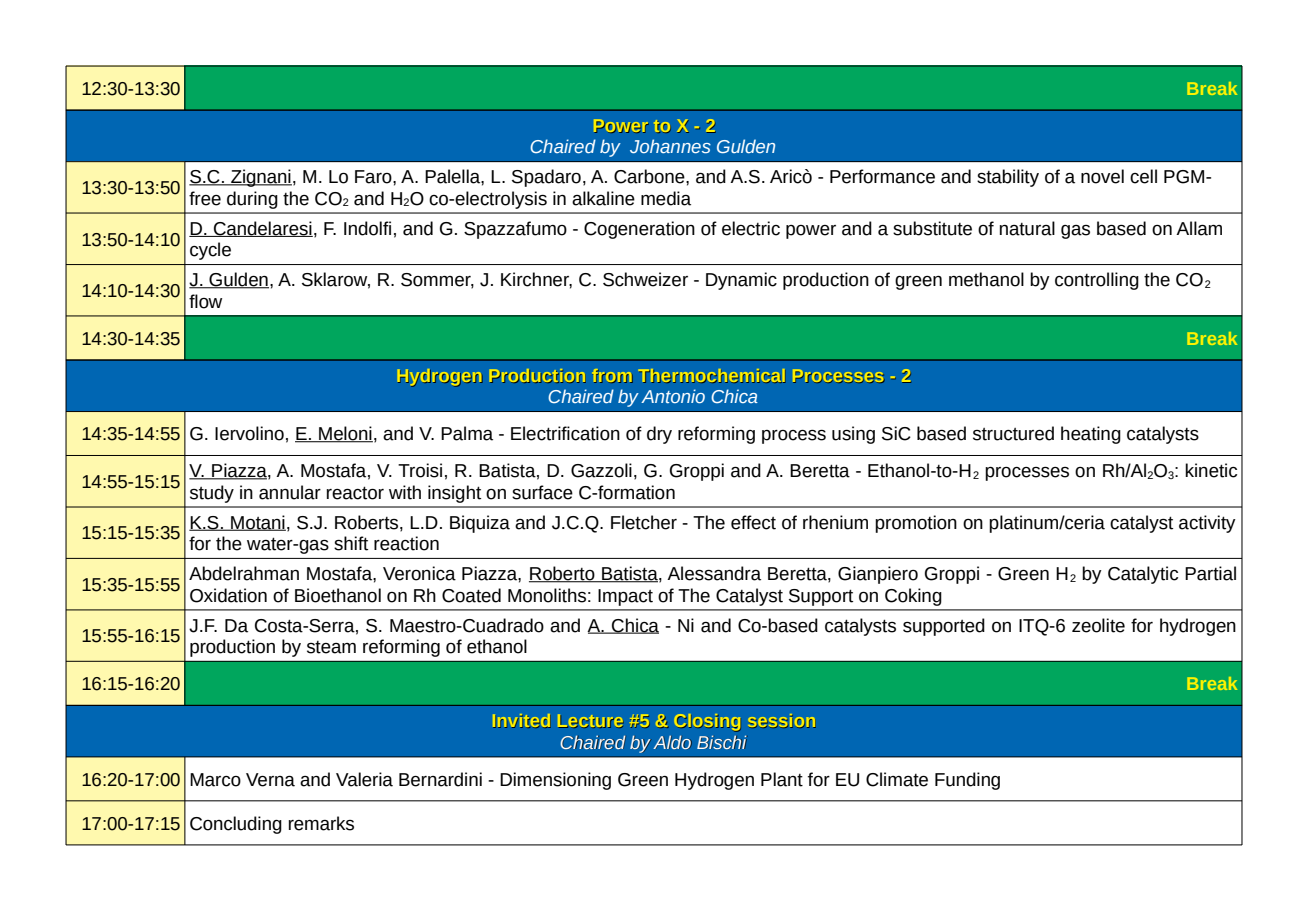  What do you see at coordinates (650, 176) in the screenshot?
I see `Carbone` at bounding box center [650, 176].
